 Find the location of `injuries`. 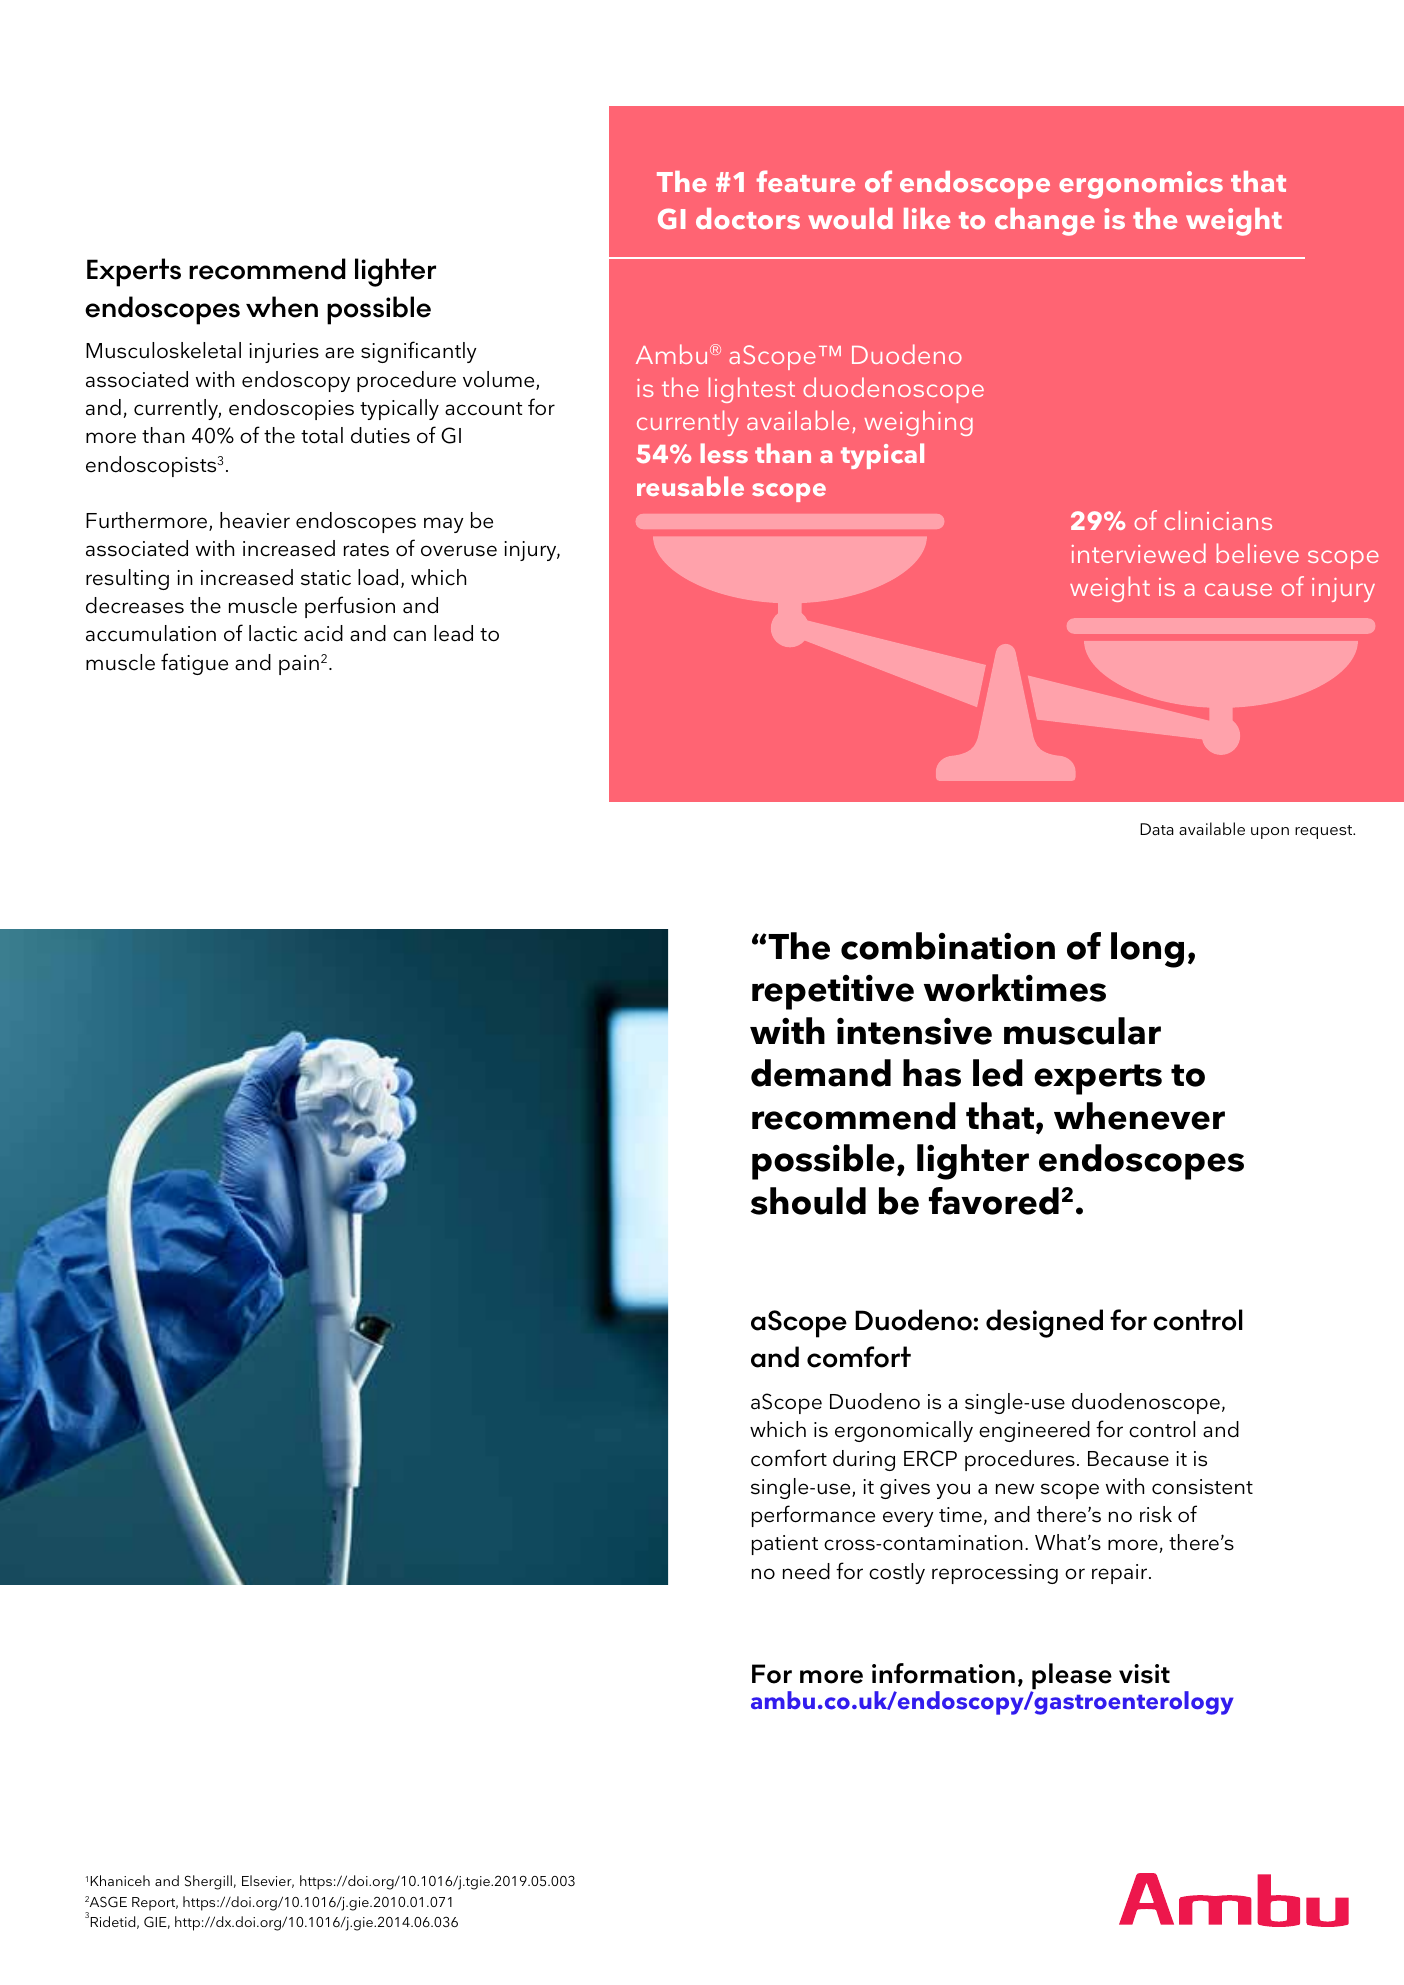

injuries is located at coordinates (284, 353).
